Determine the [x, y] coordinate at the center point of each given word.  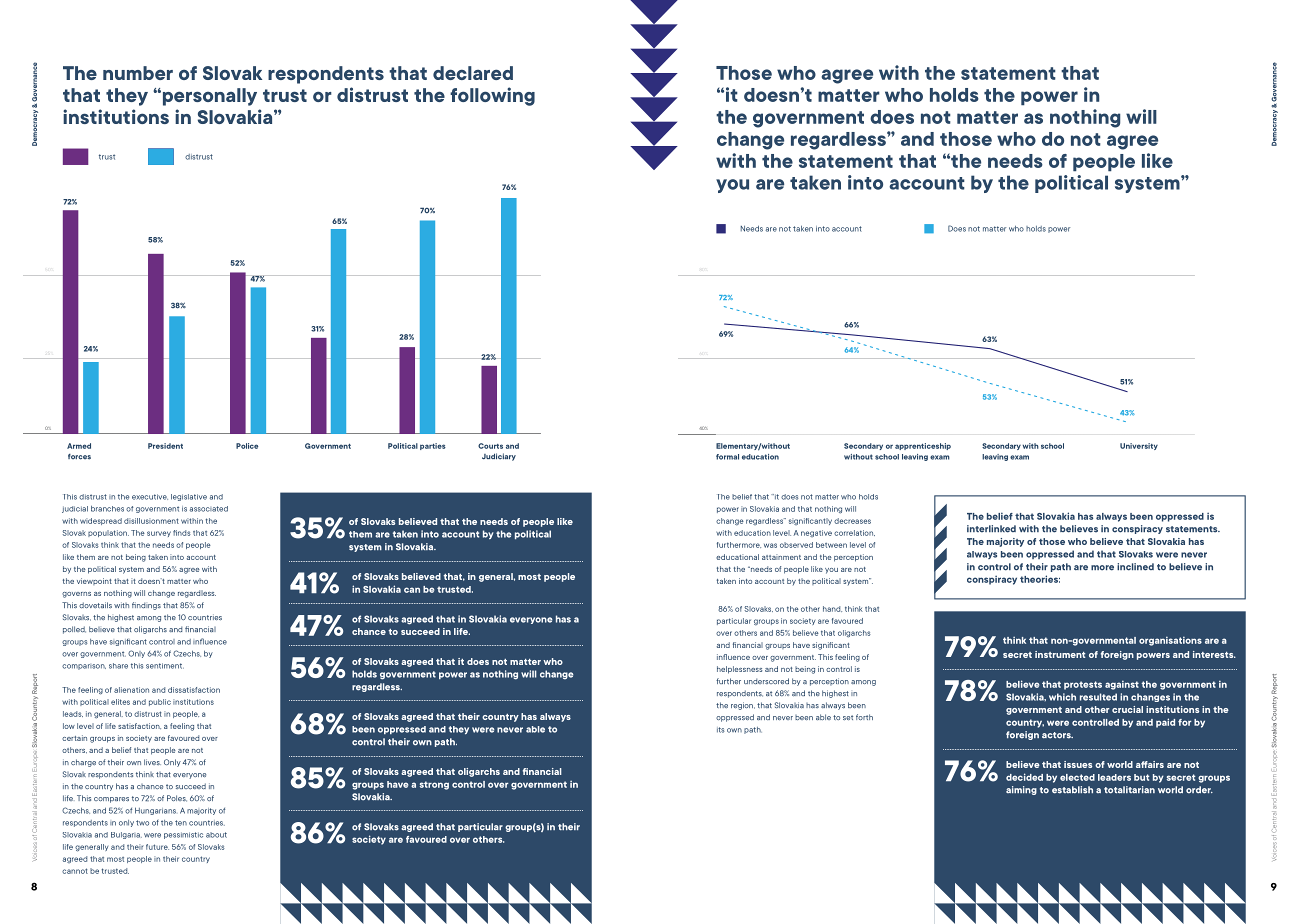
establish [1072, 790]
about [216, 835]
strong [434, 785]
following [492, 96]
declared [473, 73]
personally [208, 97]
